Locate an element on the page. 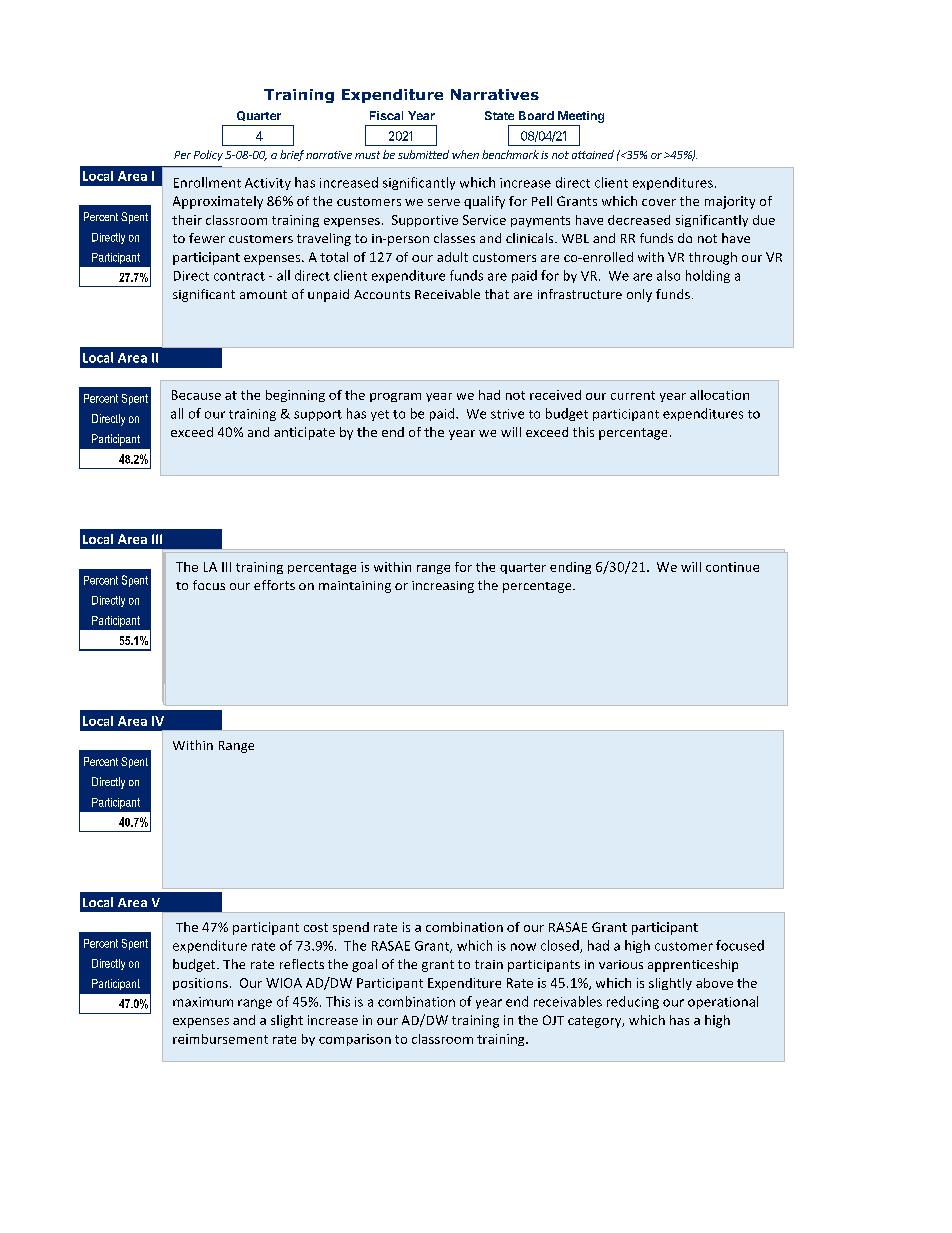  allocation is located at coordinates (719, 395).
